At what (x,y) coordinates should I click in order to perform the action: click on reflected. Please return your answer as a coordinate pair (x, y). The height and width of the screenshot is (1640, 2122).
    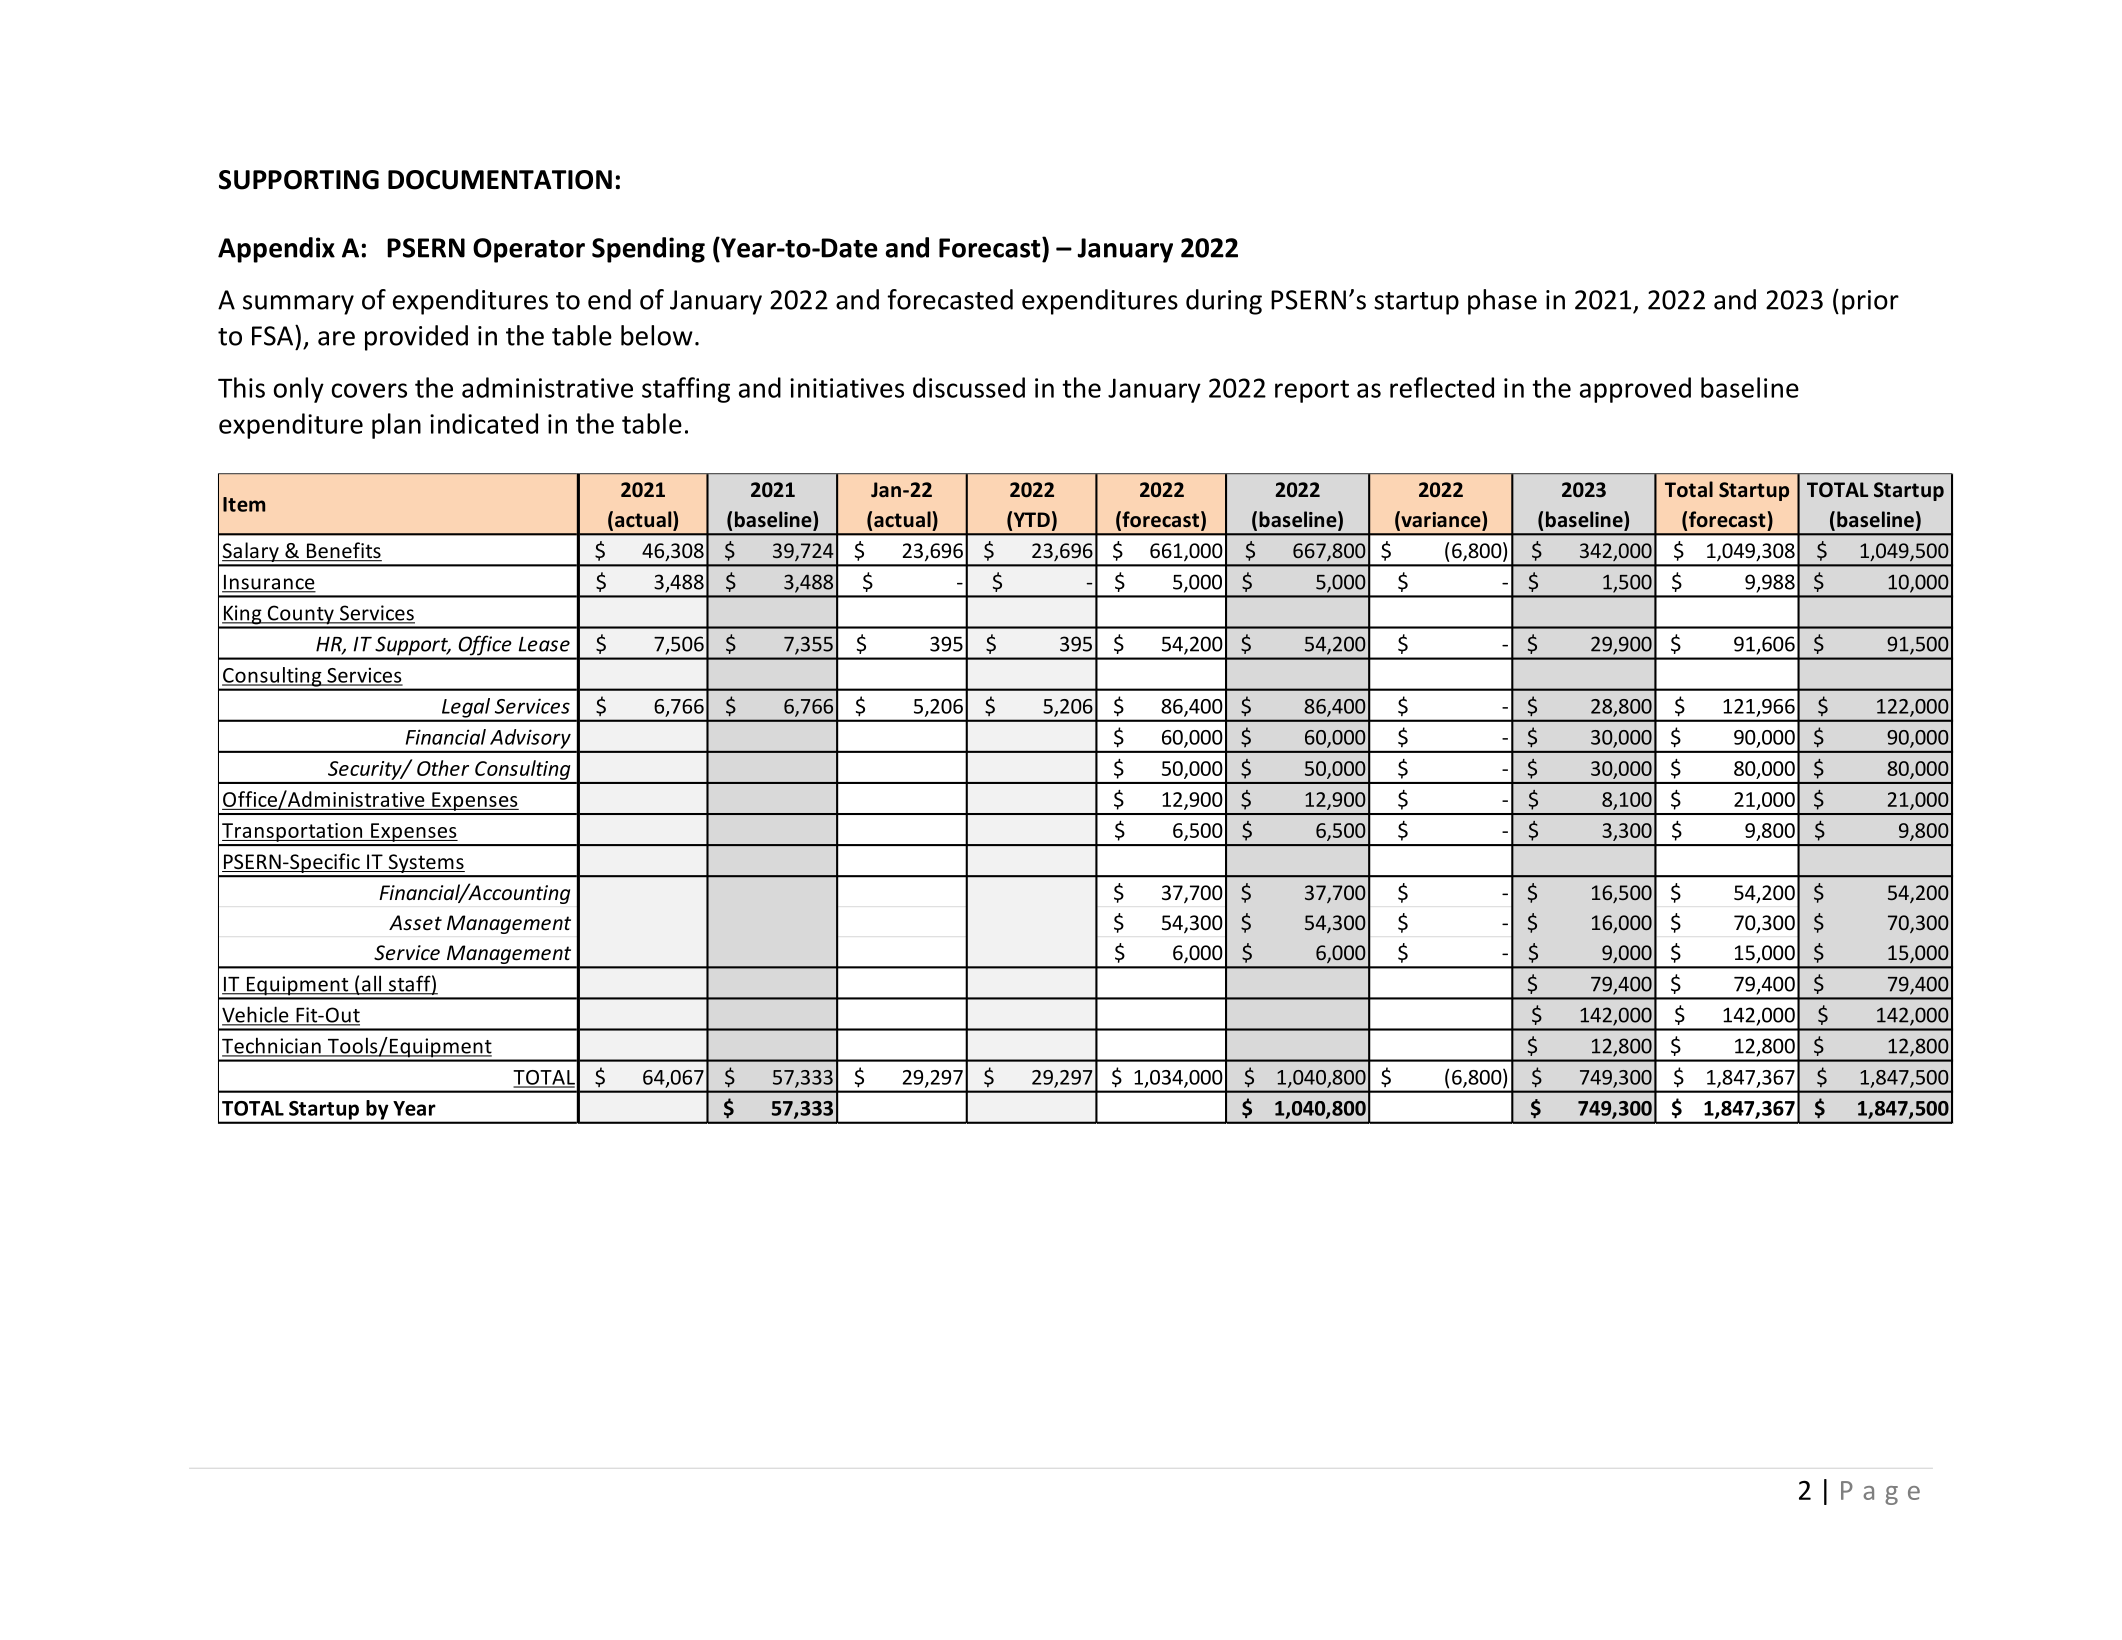
    Looking at the image, I should click on (1442, 387).
